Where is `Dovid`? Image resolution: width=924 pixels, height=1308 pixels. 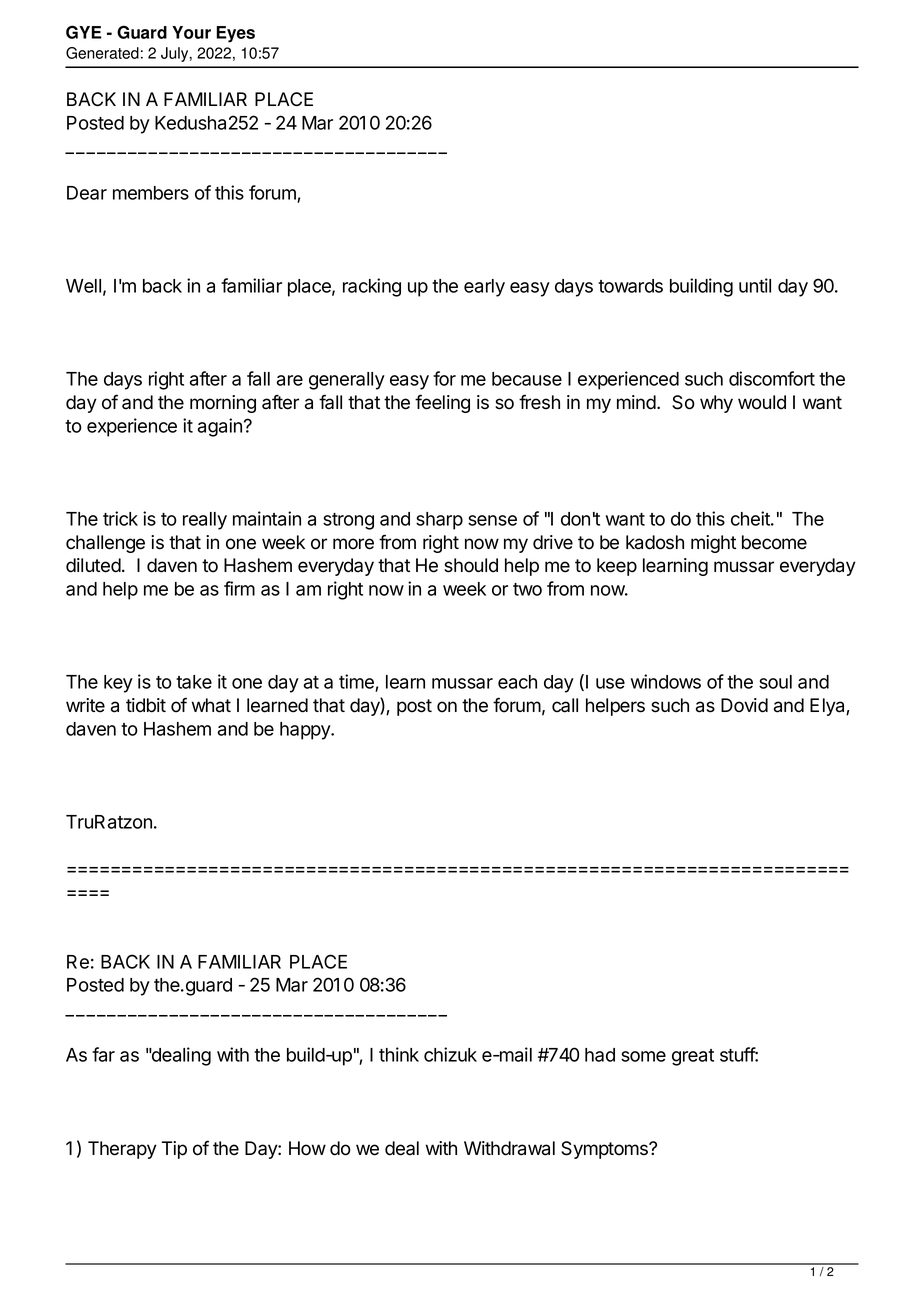
Dovid is located at coordinates (744, 705).
